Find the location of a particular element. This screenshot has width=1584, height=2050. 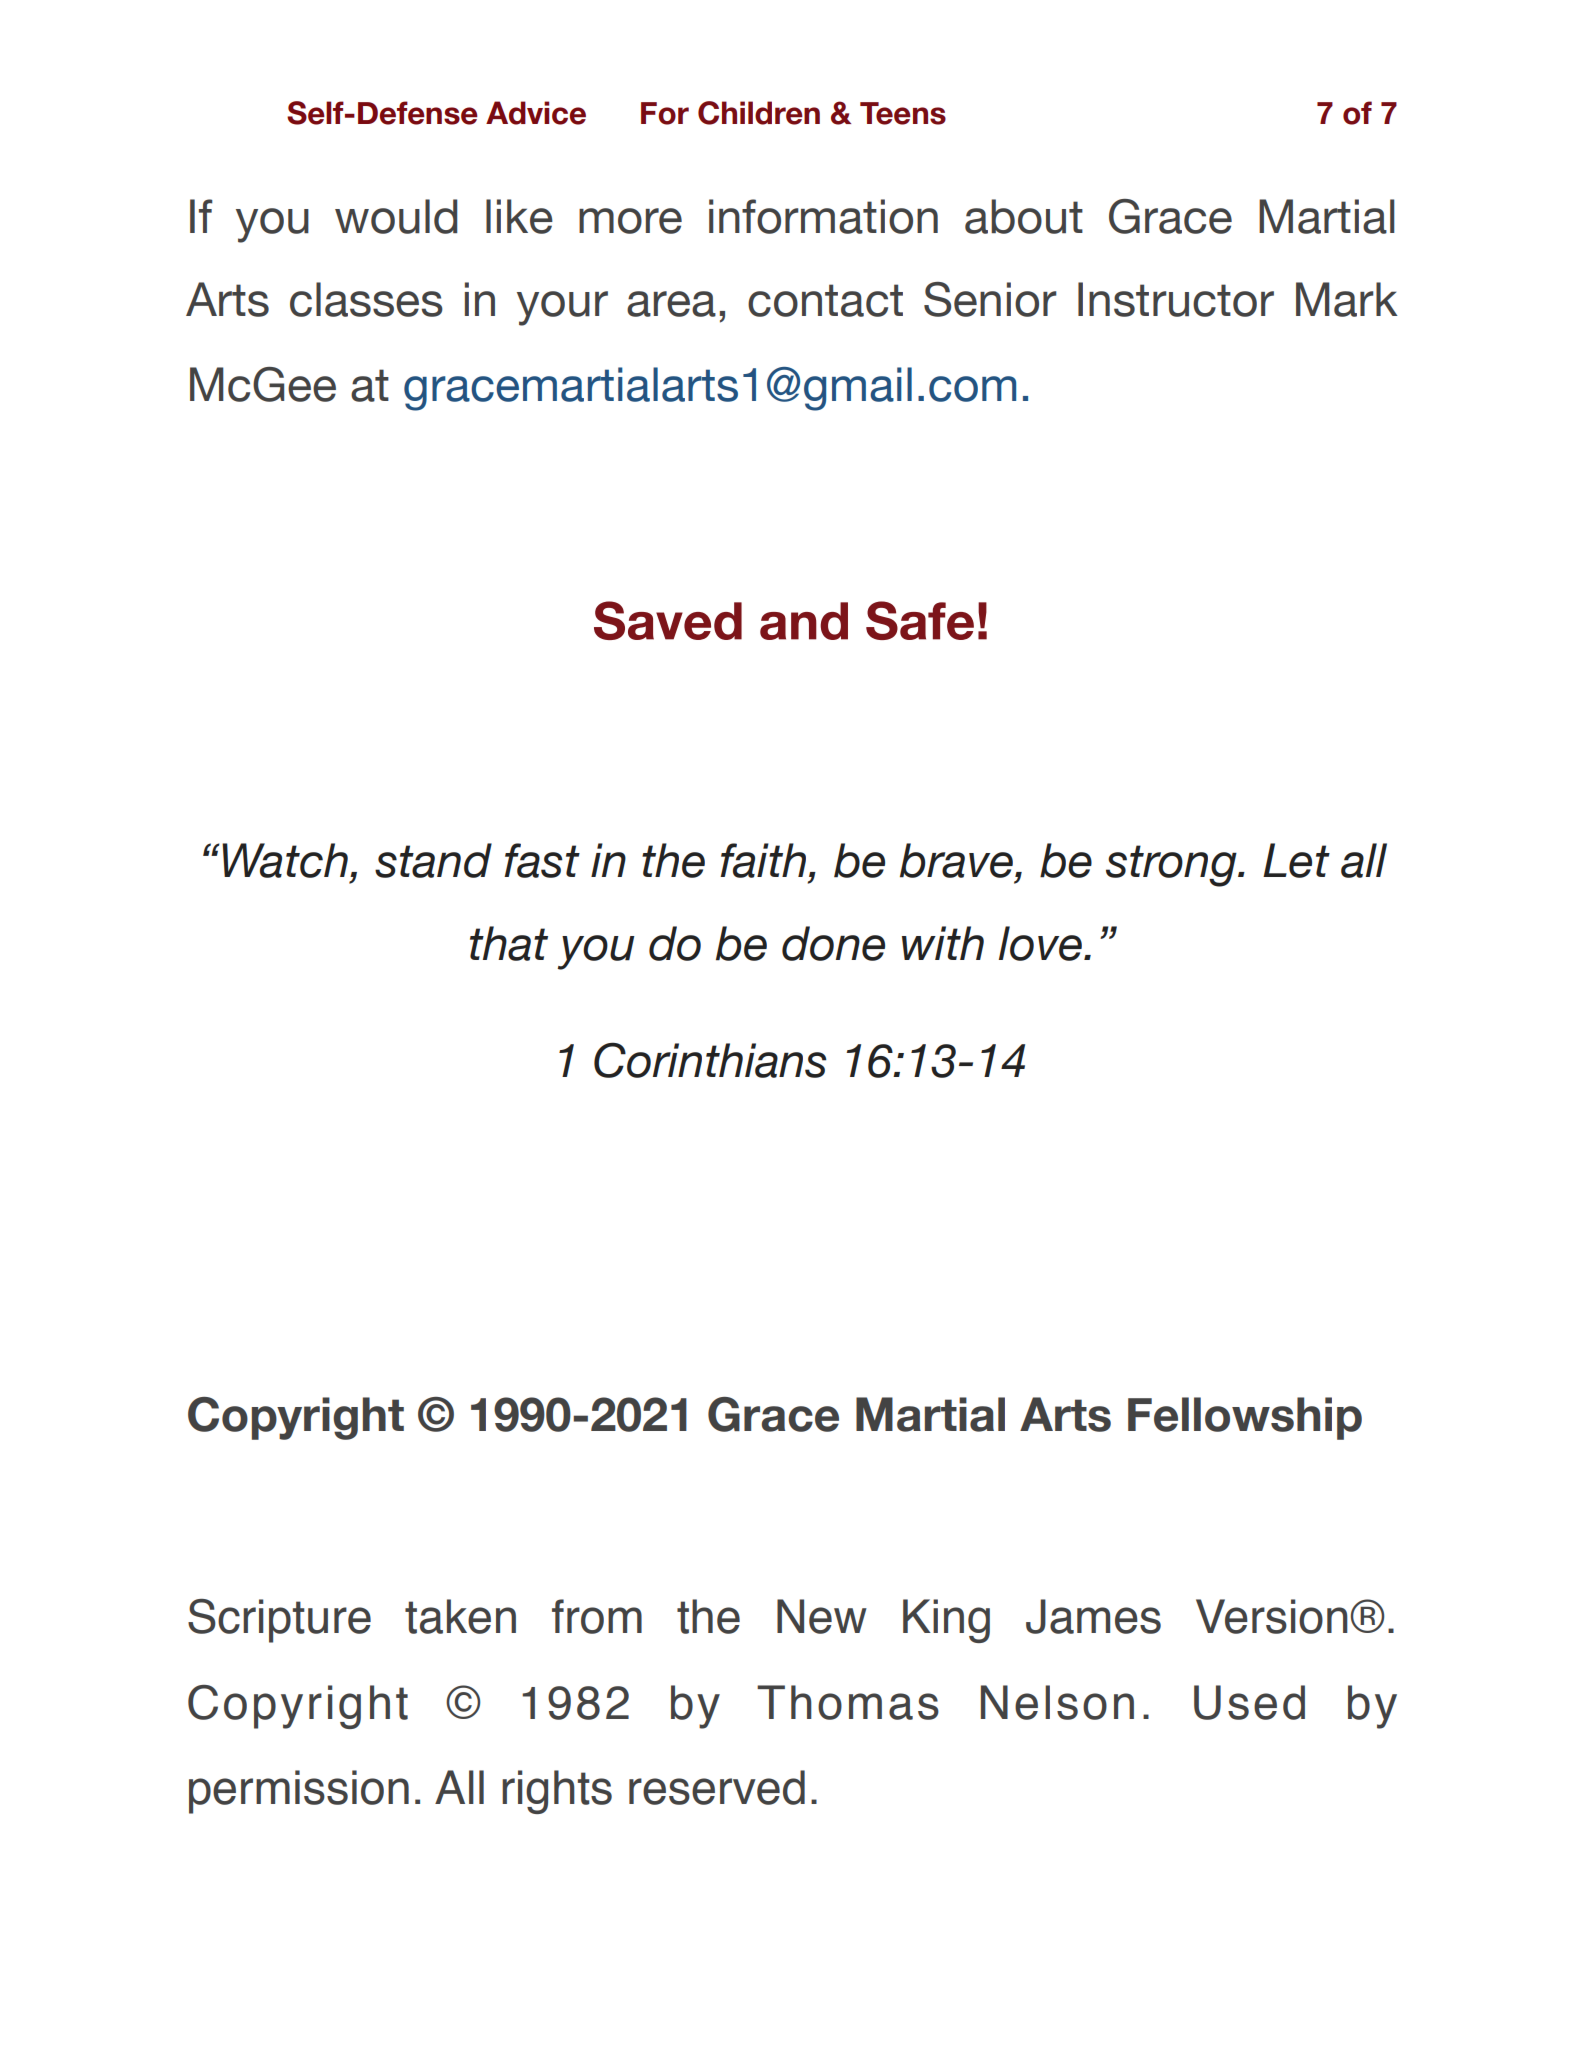

Instructor is located at coordinates (1176, 299).
